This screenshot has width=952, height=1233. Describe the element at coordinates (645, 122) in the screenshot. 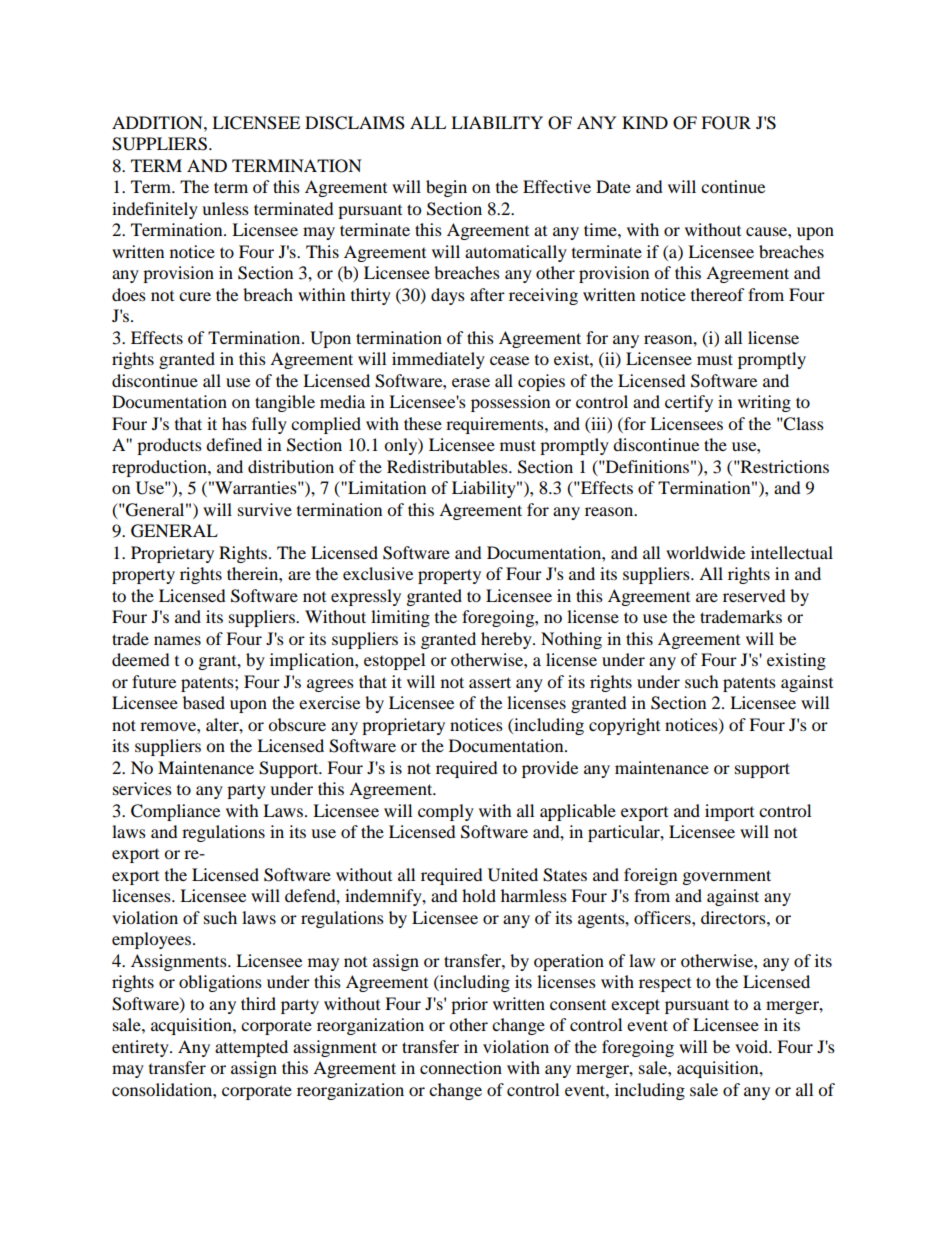

I see `KIND` at that location.
